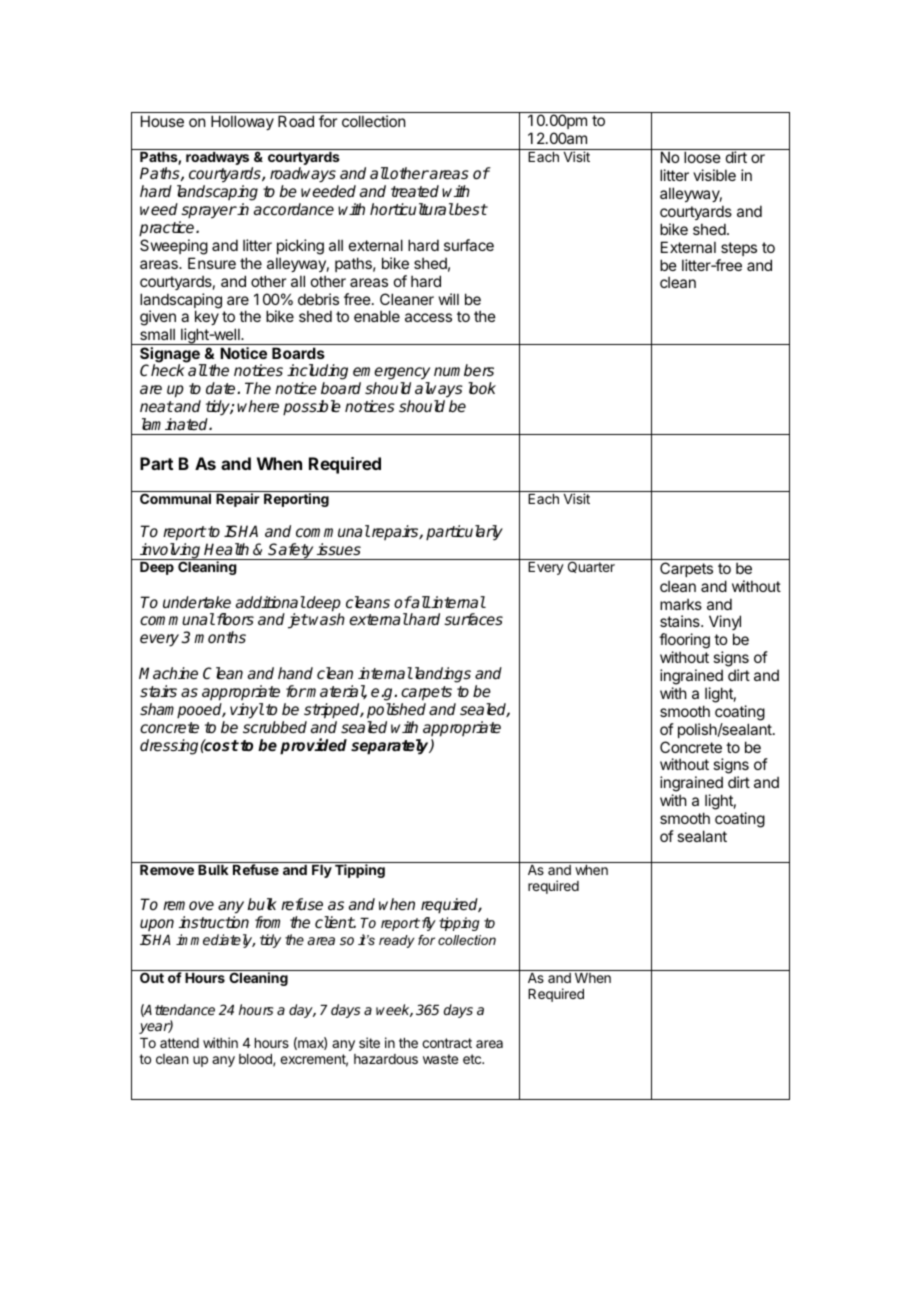  I want to click on marks, so click(681, 604).
